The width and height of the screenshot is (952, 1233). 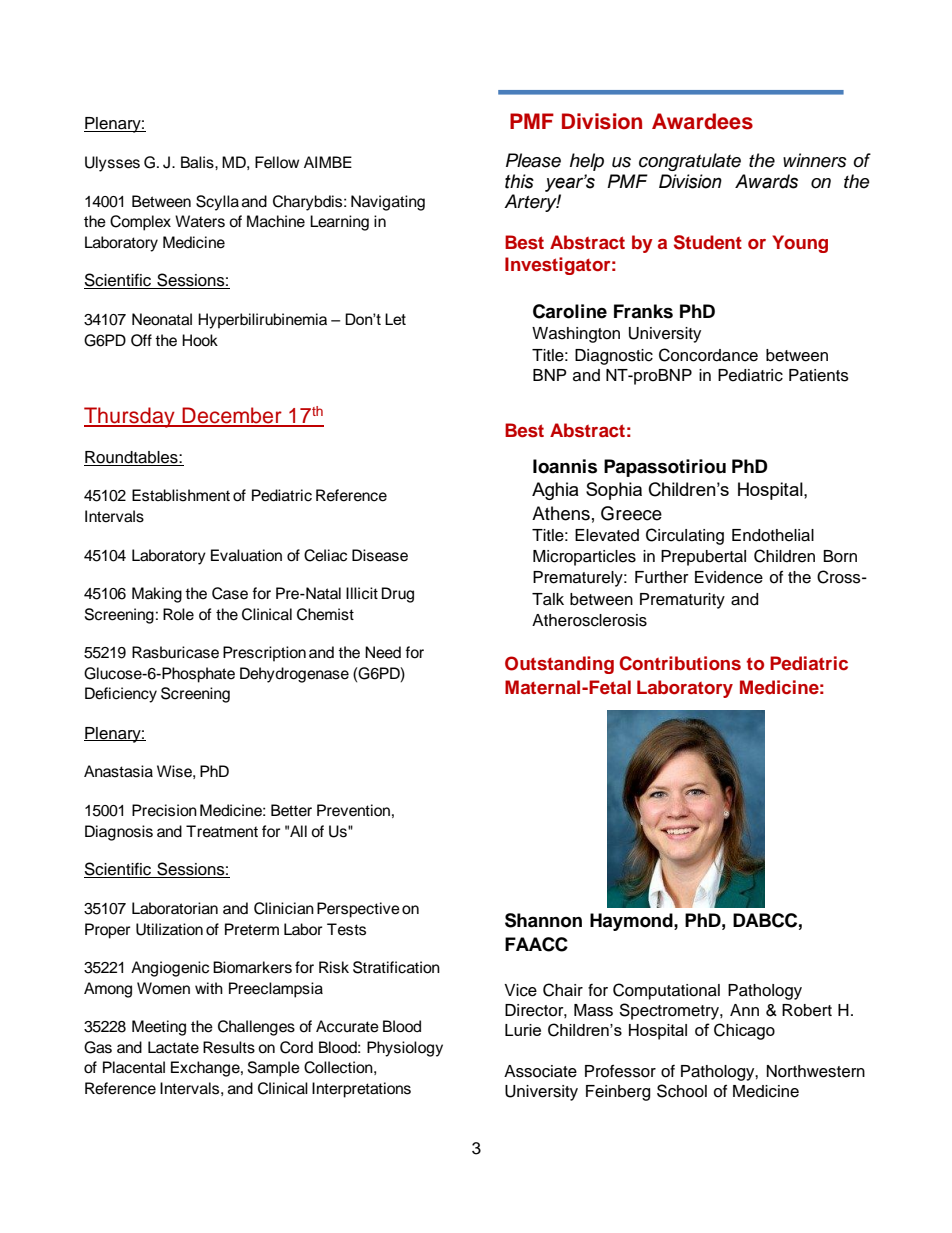 What do you see at coordinates (173, 1047) in the screenshot?
I see `Lactate` at bounding box center [173, 1047].
